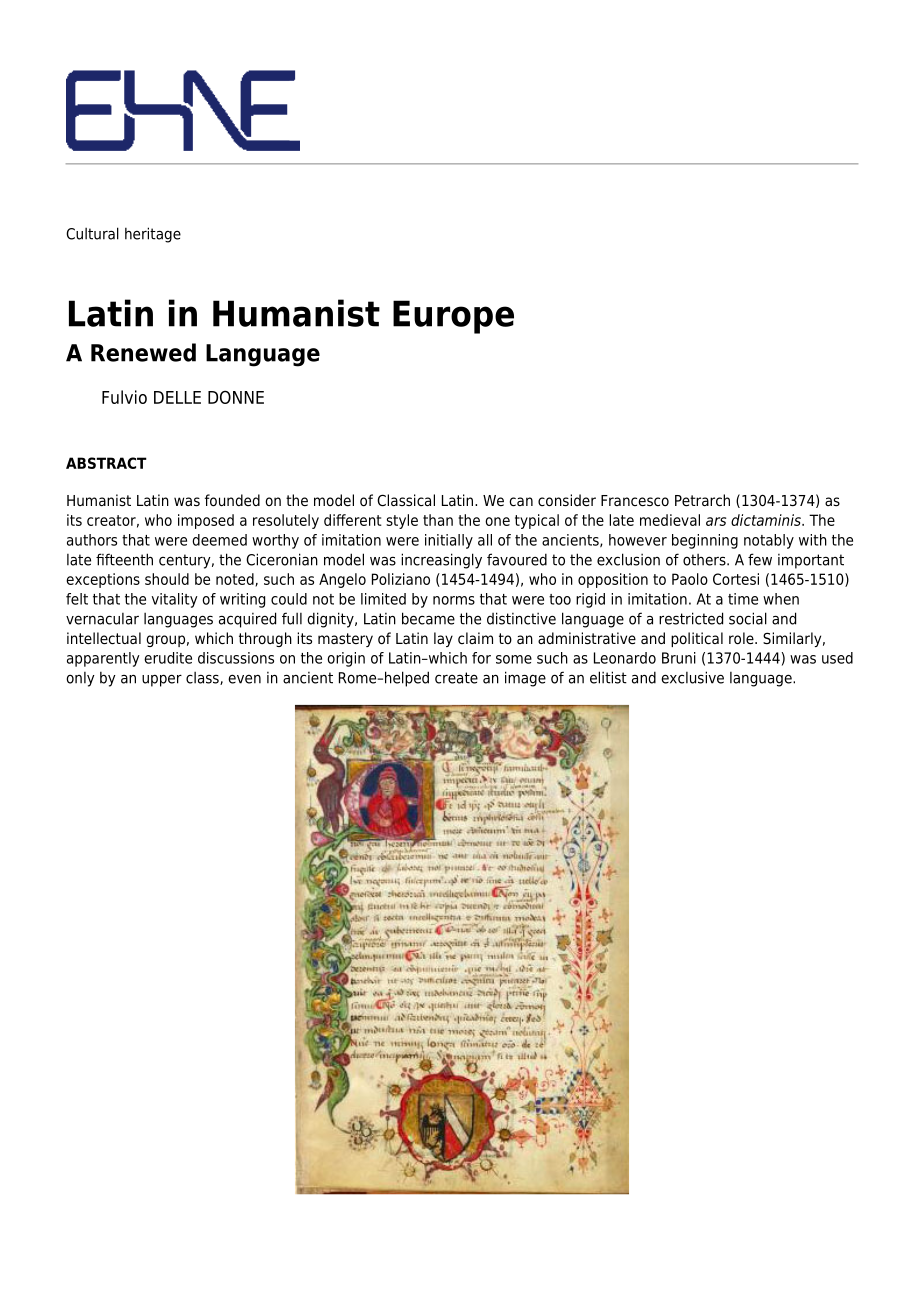 The image size is (924, 1308). Describe the element at coordinates (692, 677) in the screenshot. I see `exclusive` at that location.
